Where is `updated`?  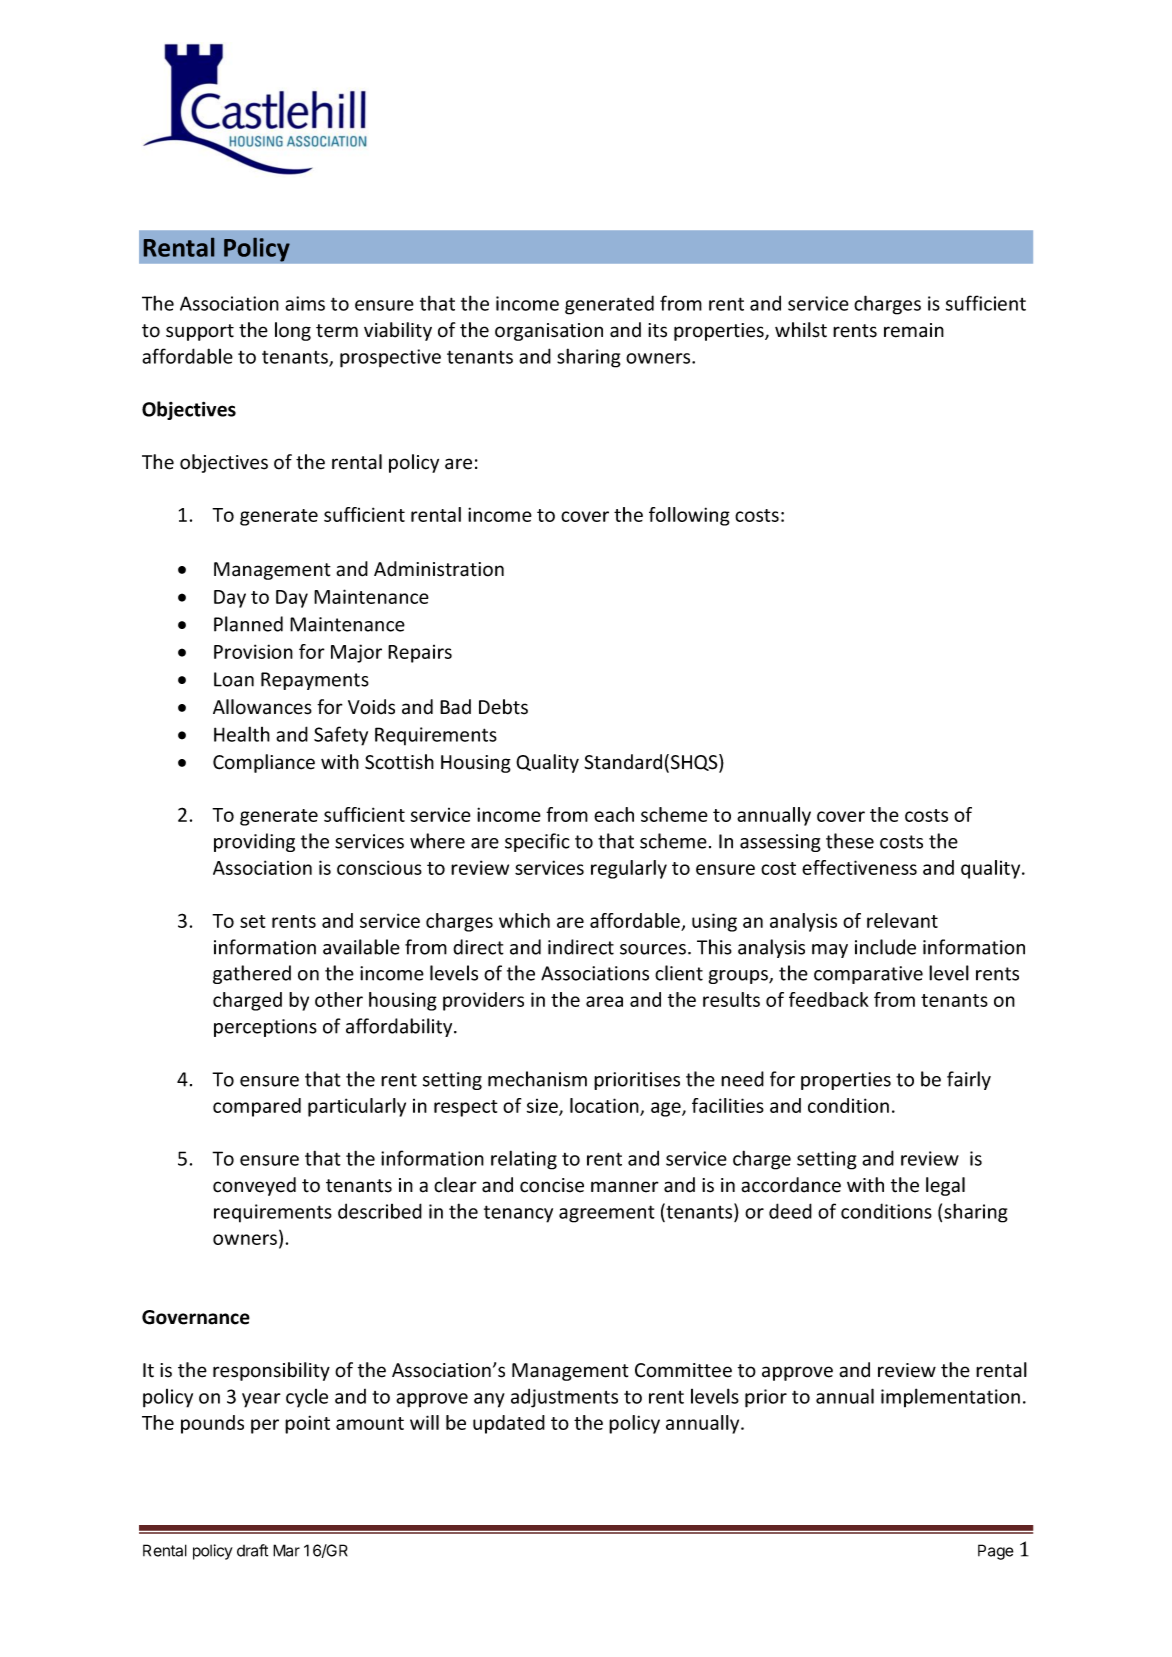
updated is located at coordinates (509, 1424).
